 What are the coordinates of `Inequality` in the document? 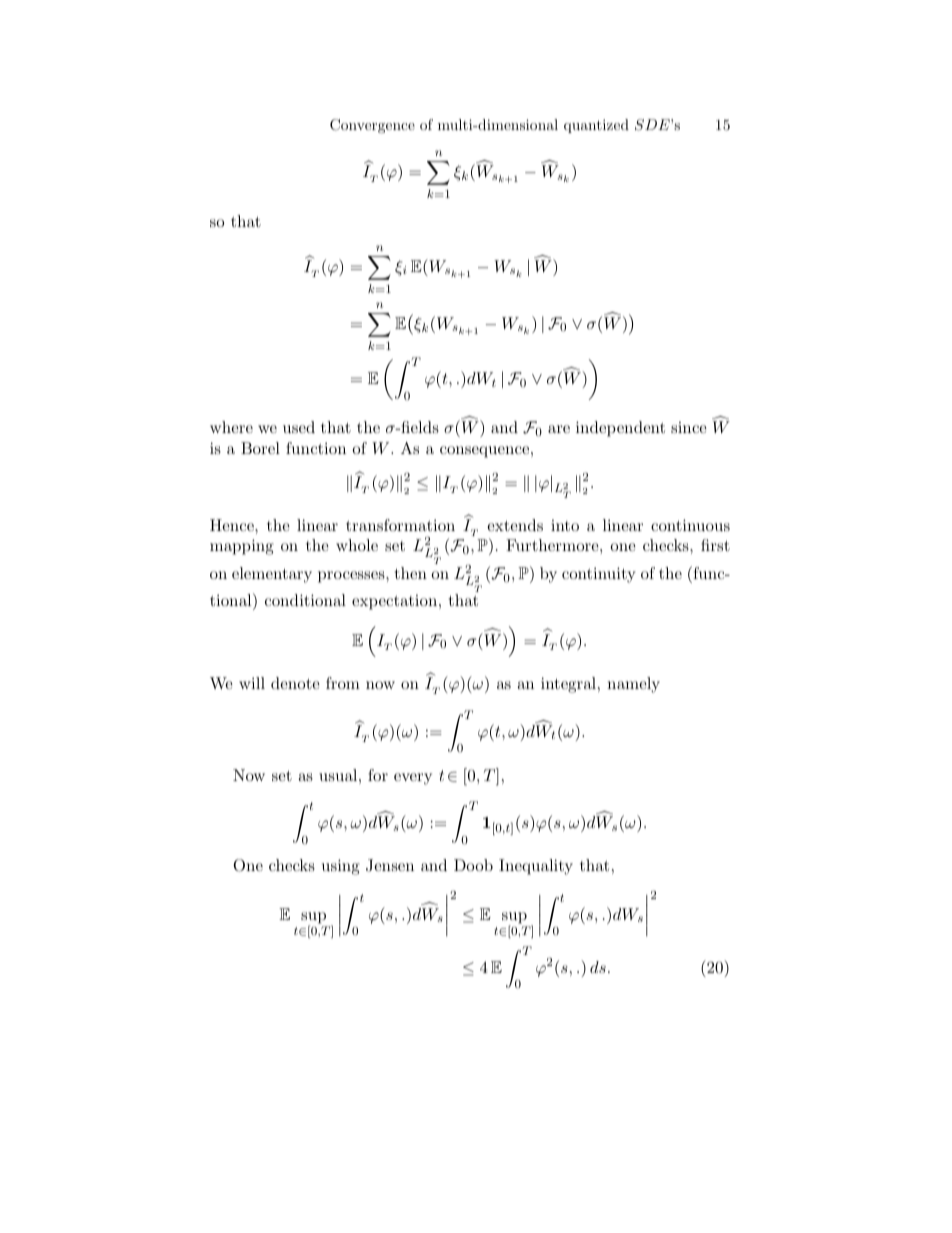 It's located at (536, 867).
